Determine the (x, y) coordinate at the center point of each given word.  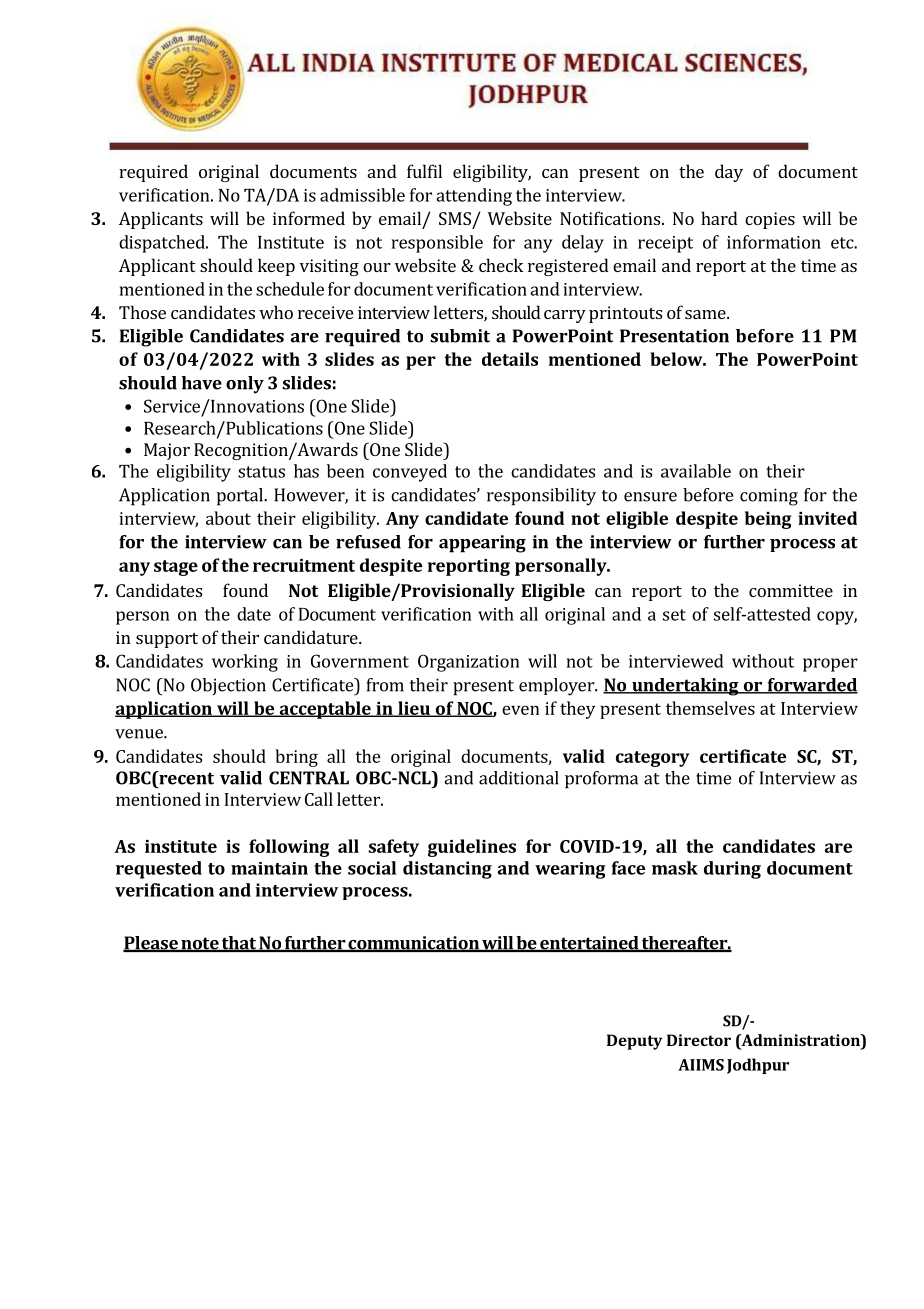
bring (296, 758)
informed (309, 218)
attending (474, 197)
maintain (269, 868)
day (729, 173)
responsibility (541, 497)
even (520, 710)
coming (769, 497)
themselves (710, 708)
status (261, 472)
